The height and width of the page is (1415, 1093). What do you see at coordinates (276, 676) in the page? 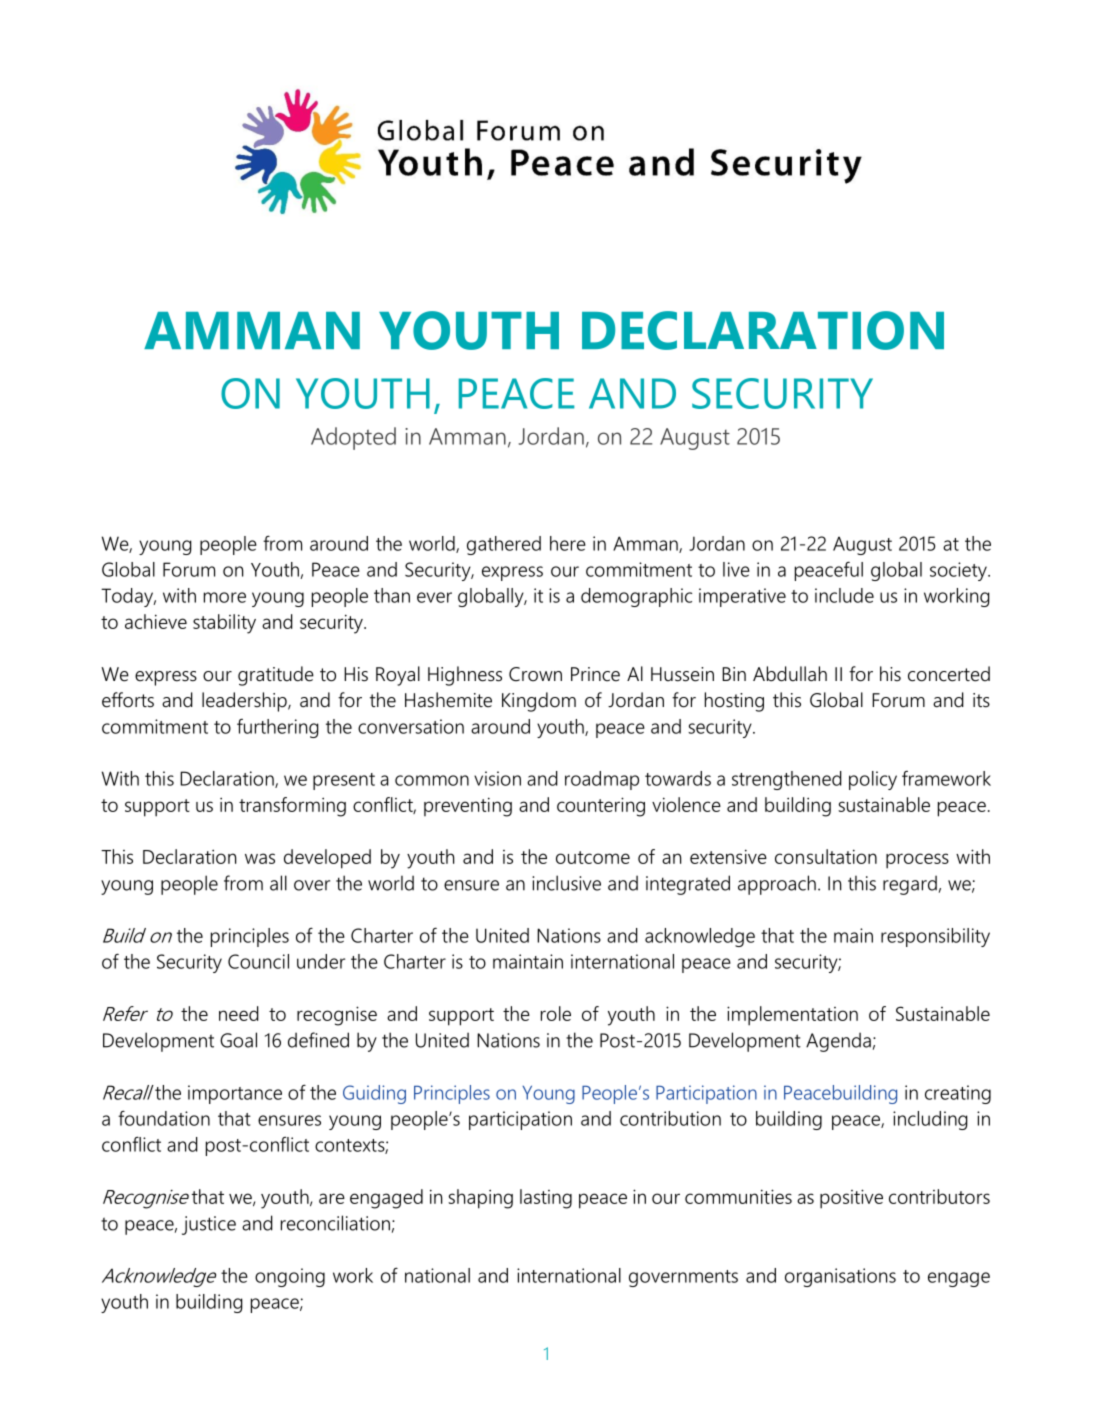
I see `gratitude` at bounding box center [276, 676].
